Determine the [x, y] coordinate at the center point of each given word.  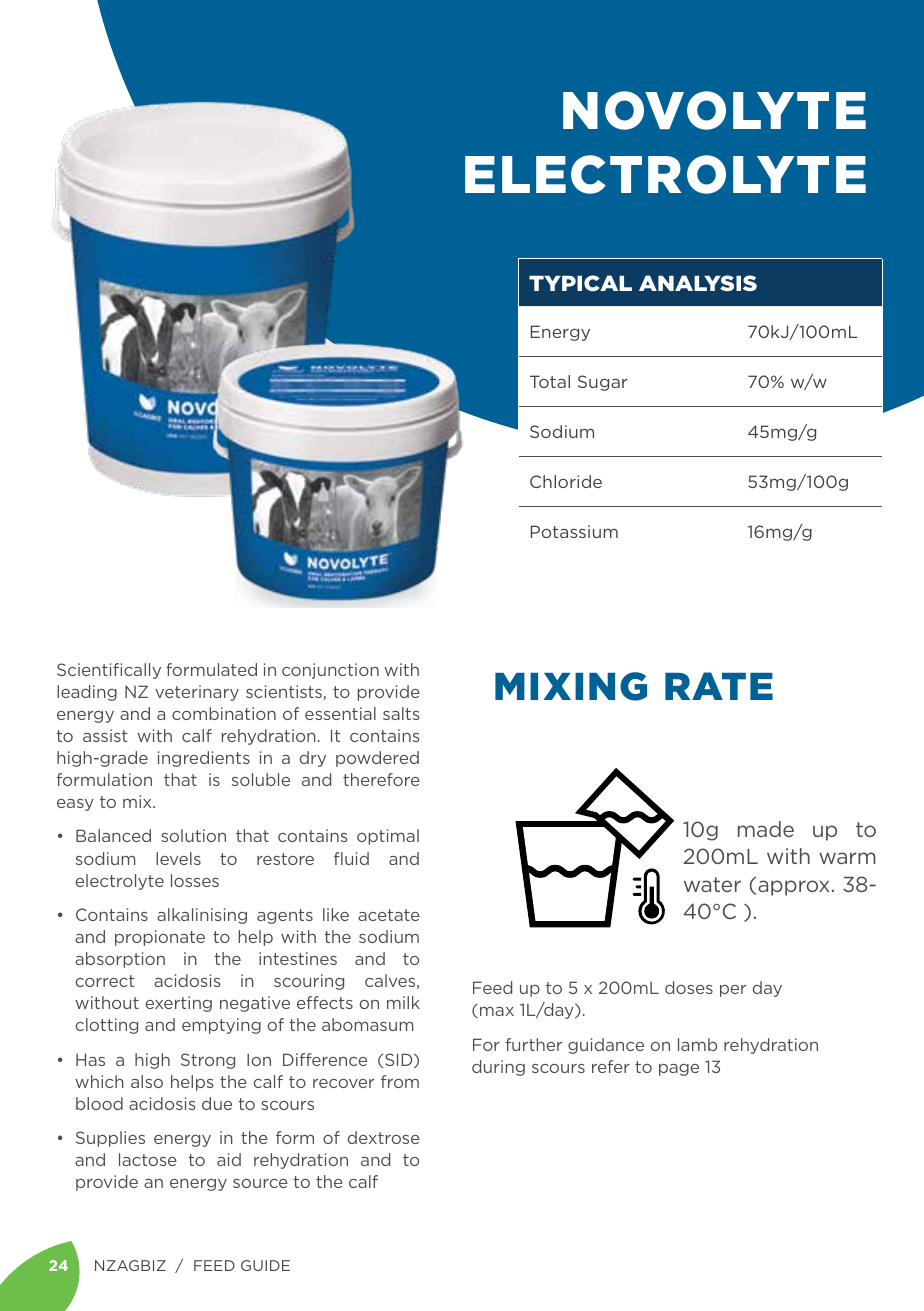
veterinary [197, 693]
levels [178, 858]
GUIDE [265, 1265]
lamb [697, 1044]
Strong [208, 1061]
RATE [719, 686]
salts [401, 713]
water [712, 884]
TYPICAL [580, 283]
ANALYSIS [698, 283]
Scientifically [109, 671]
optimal [388, 837]
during [498, 1068]
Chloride [566, 481]
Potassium [574, 531]
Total [550, 381]
